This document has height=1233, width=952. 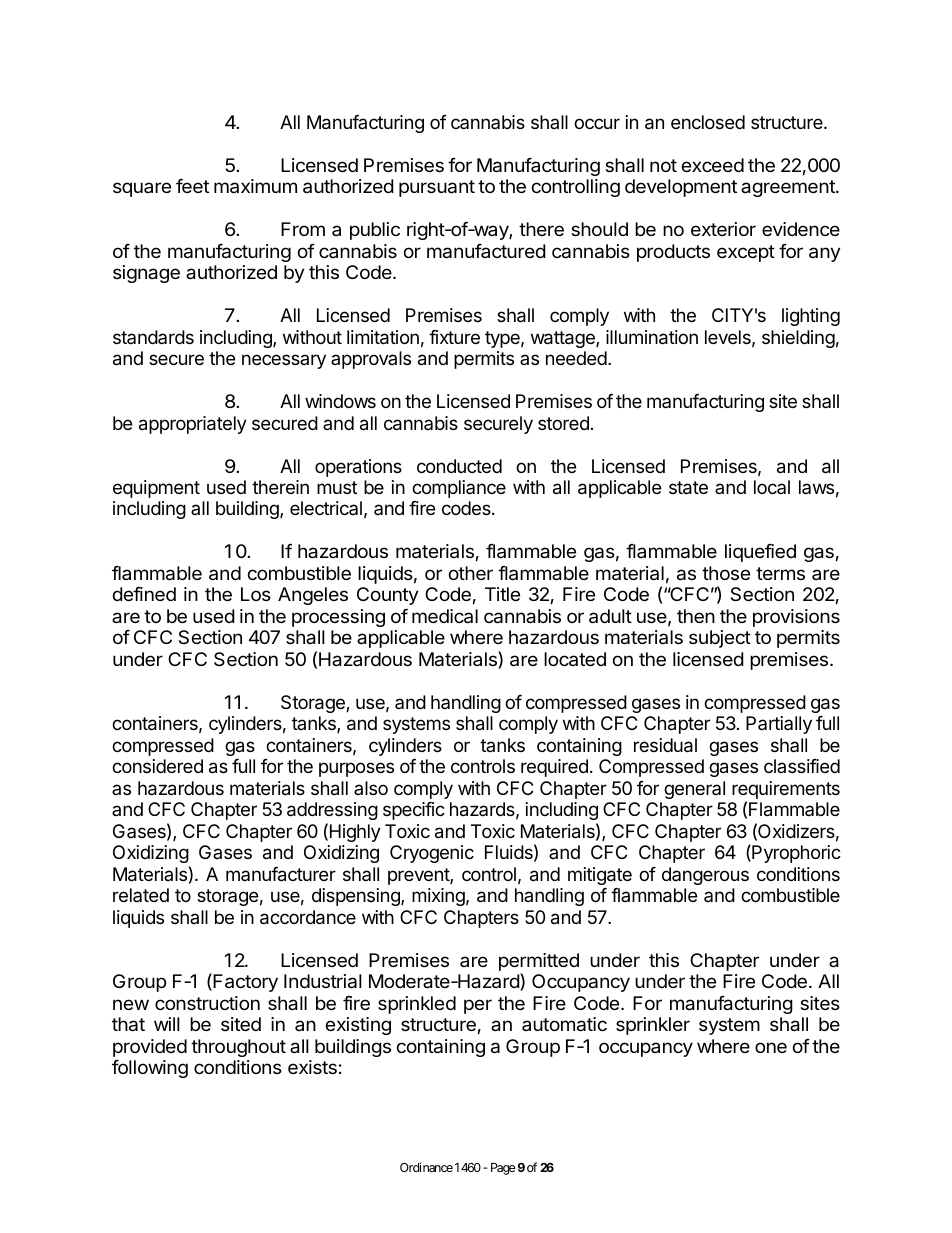 I want to click on medical, so click(x=445, y=616).
